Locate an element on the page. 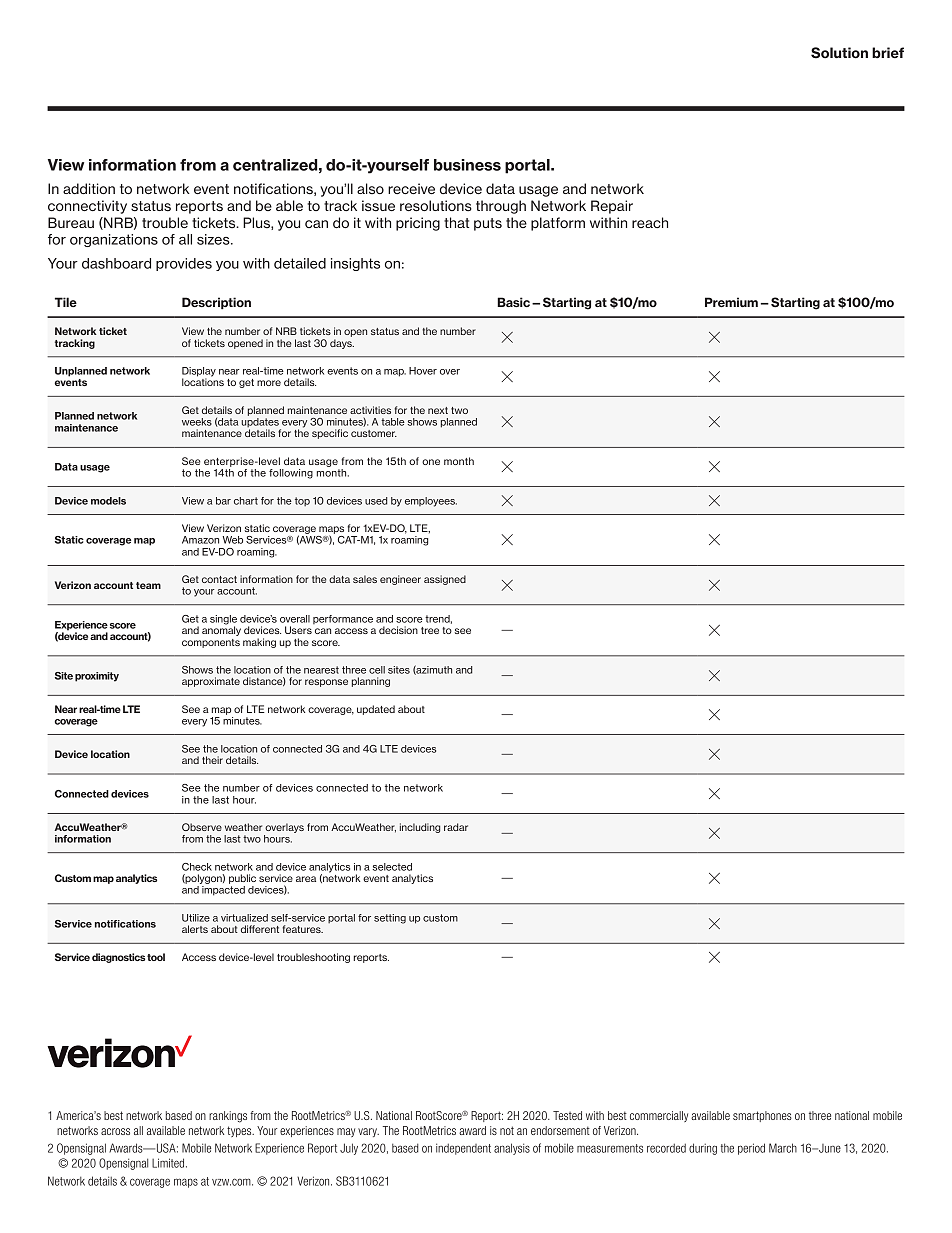 Image resolution: width=952 pixels, height=1233 pixels. team is located at coordinates (148, 585).
